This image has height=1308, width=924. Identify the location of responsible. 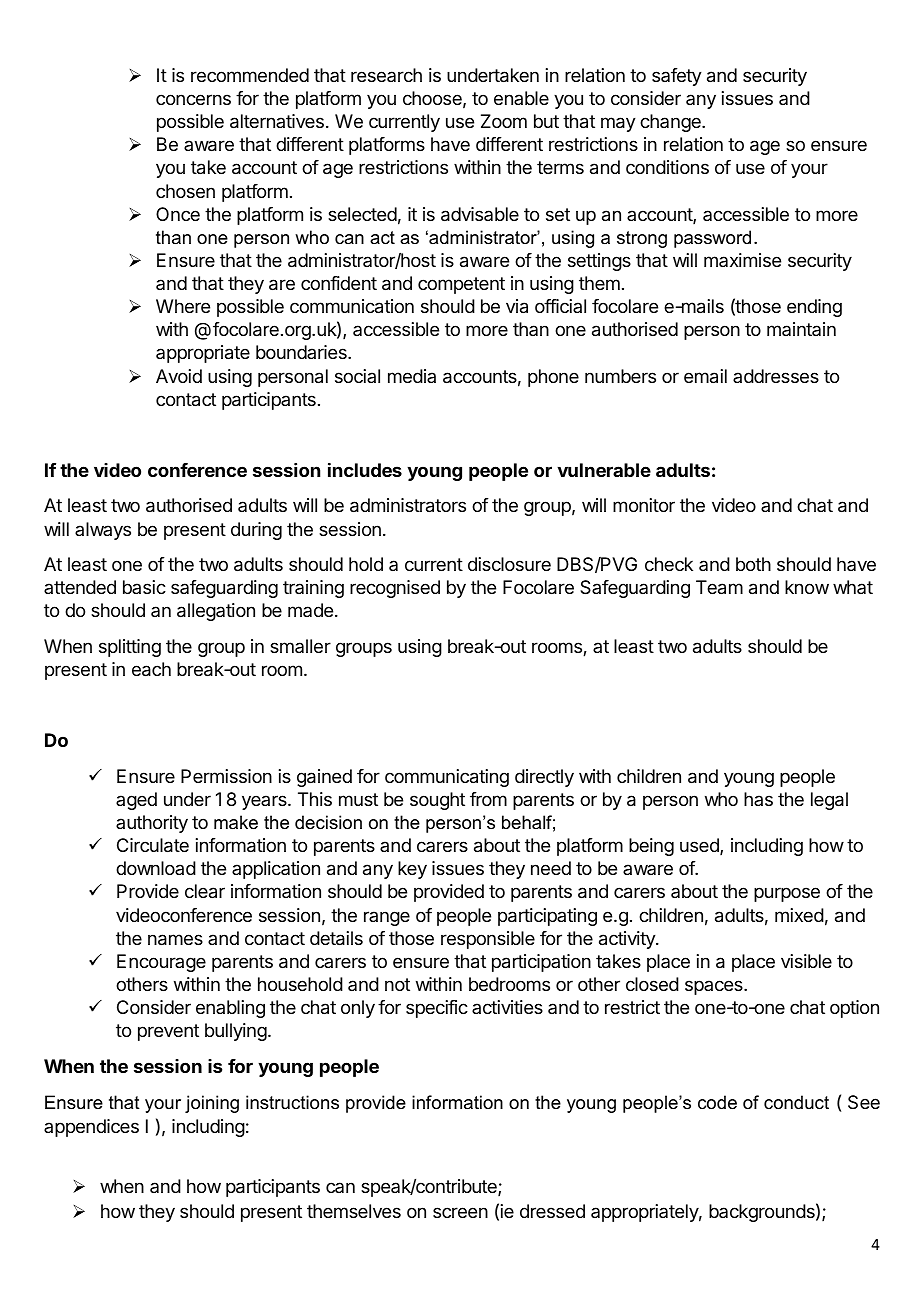
(488, 940).
